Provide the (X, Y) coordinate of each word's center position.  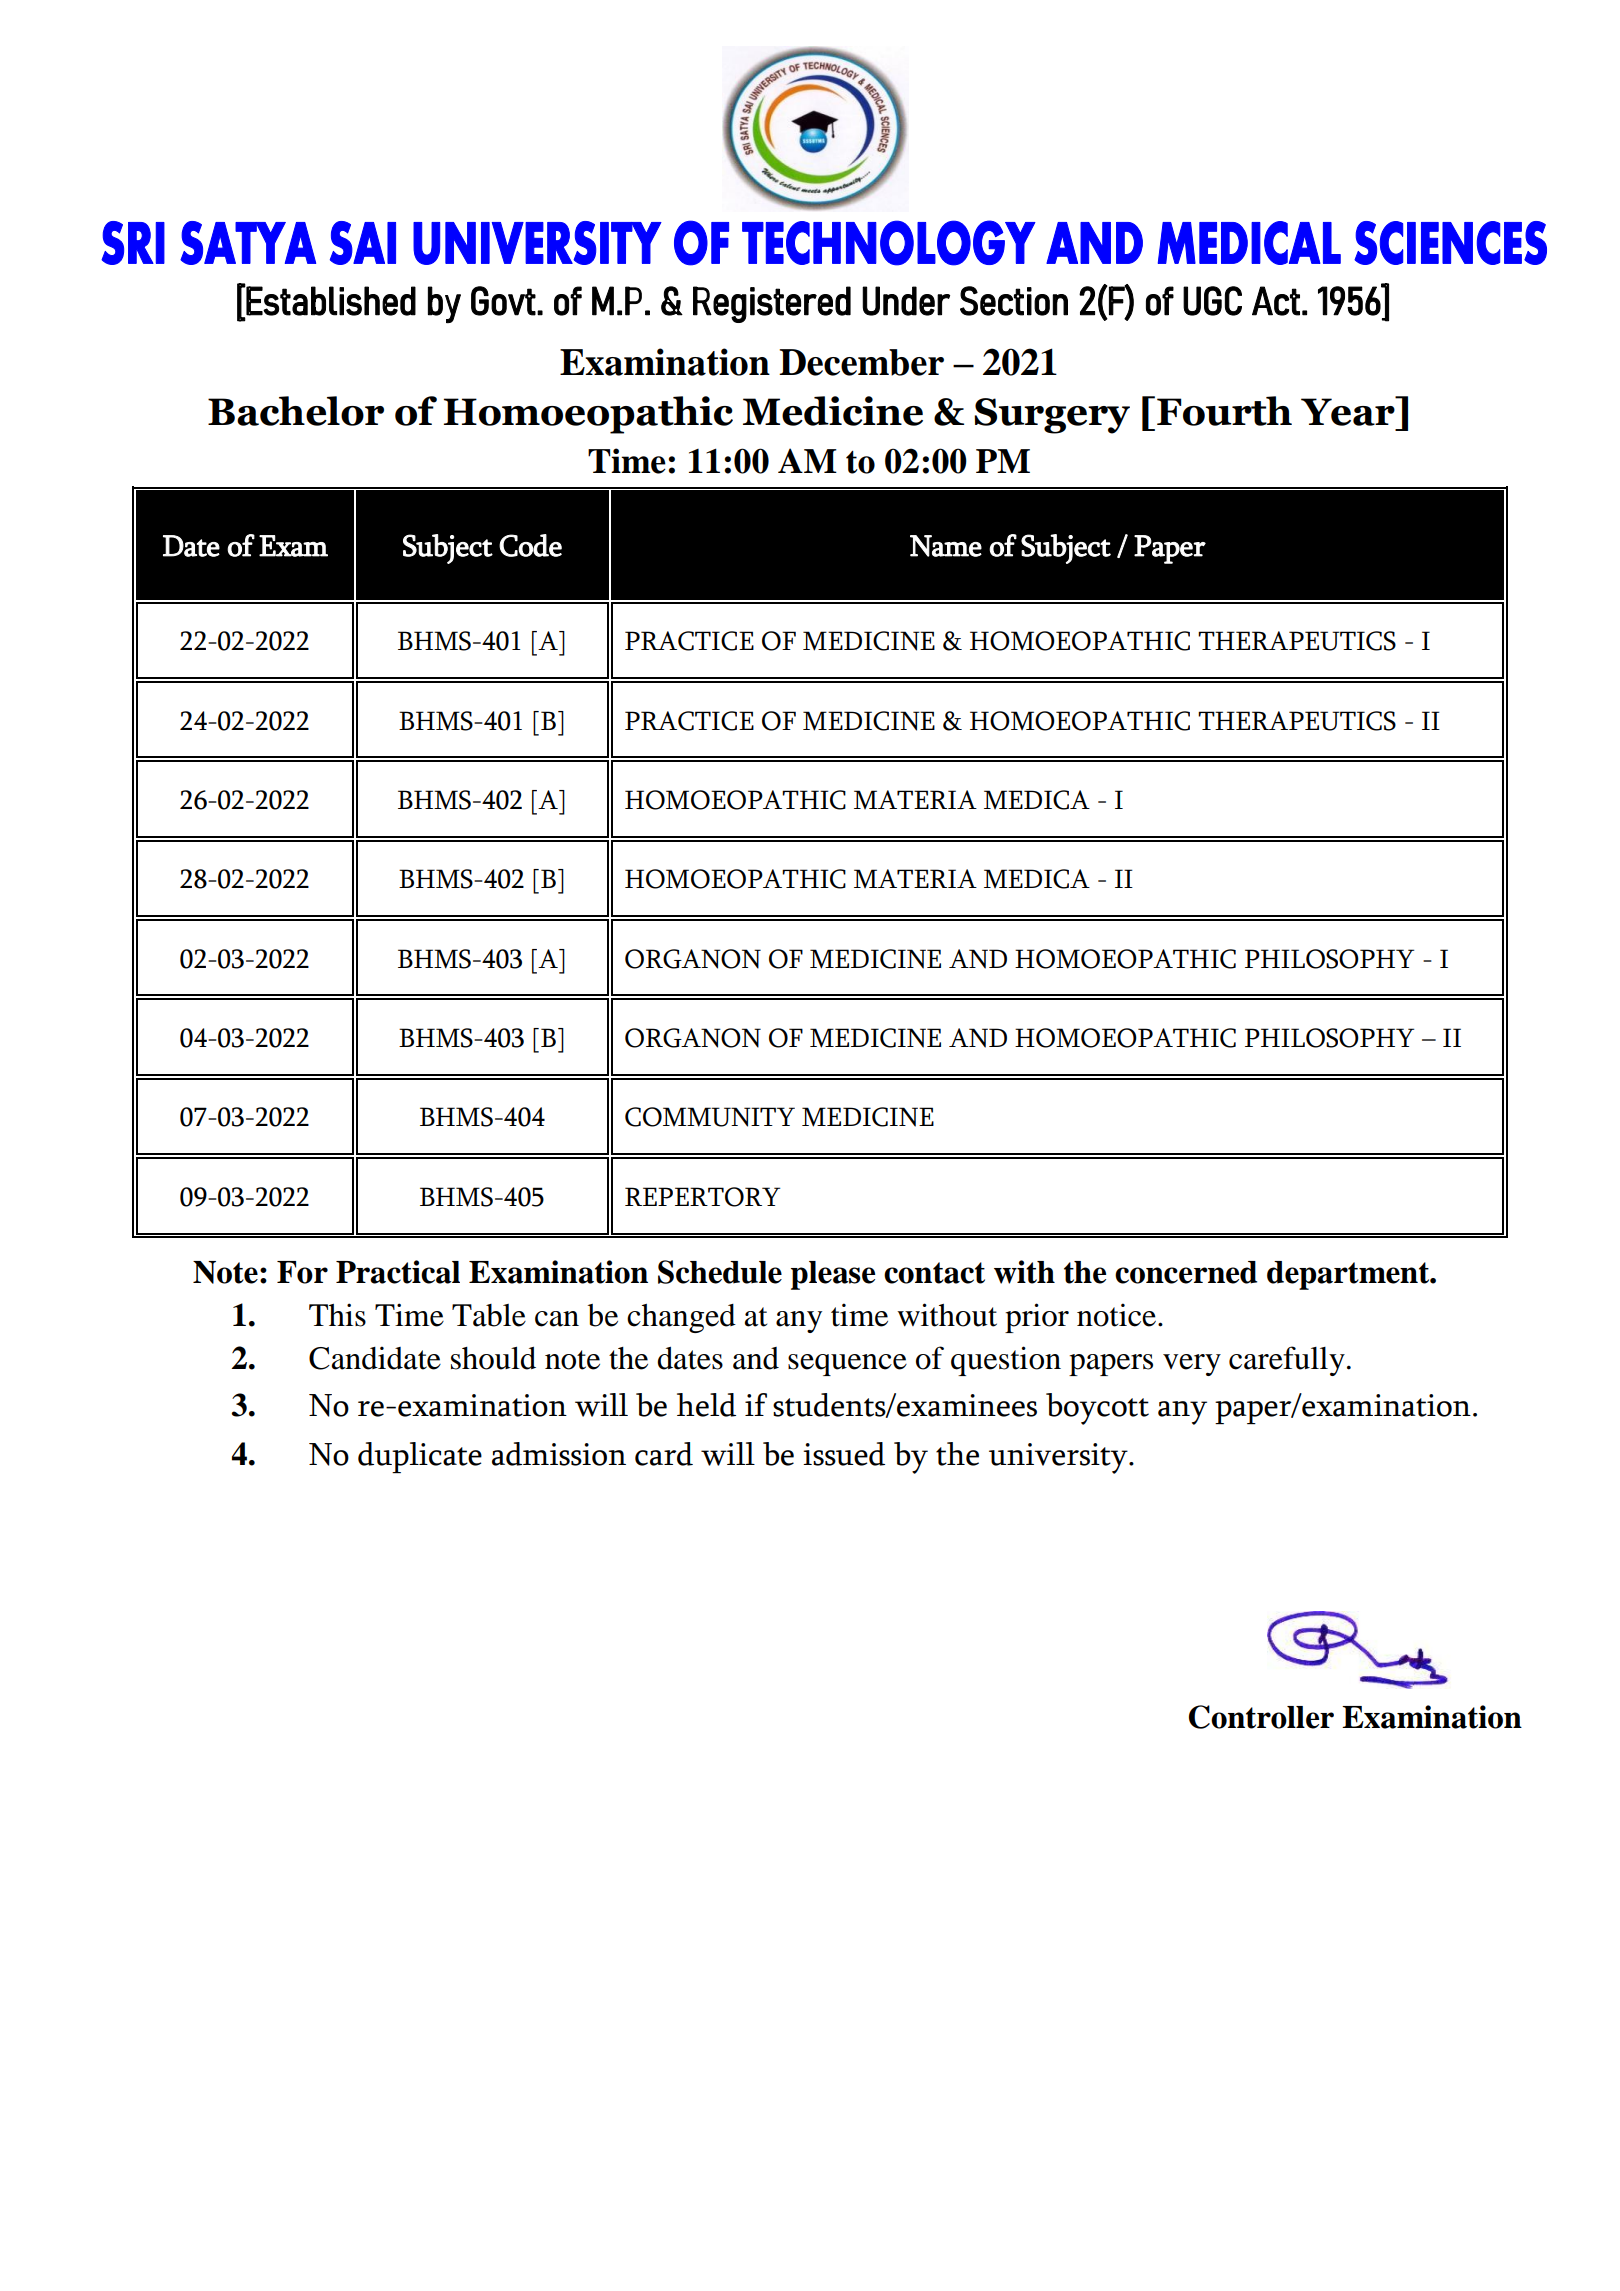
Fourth (1224, 411)
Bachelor (296, 411)
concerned (1186, 1272)
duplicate (420, 1457)
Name (946, 546)
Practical (398, 1272)
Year (1349, 411)
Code (530, 545)
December (861, 362)
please (833, 1275)
